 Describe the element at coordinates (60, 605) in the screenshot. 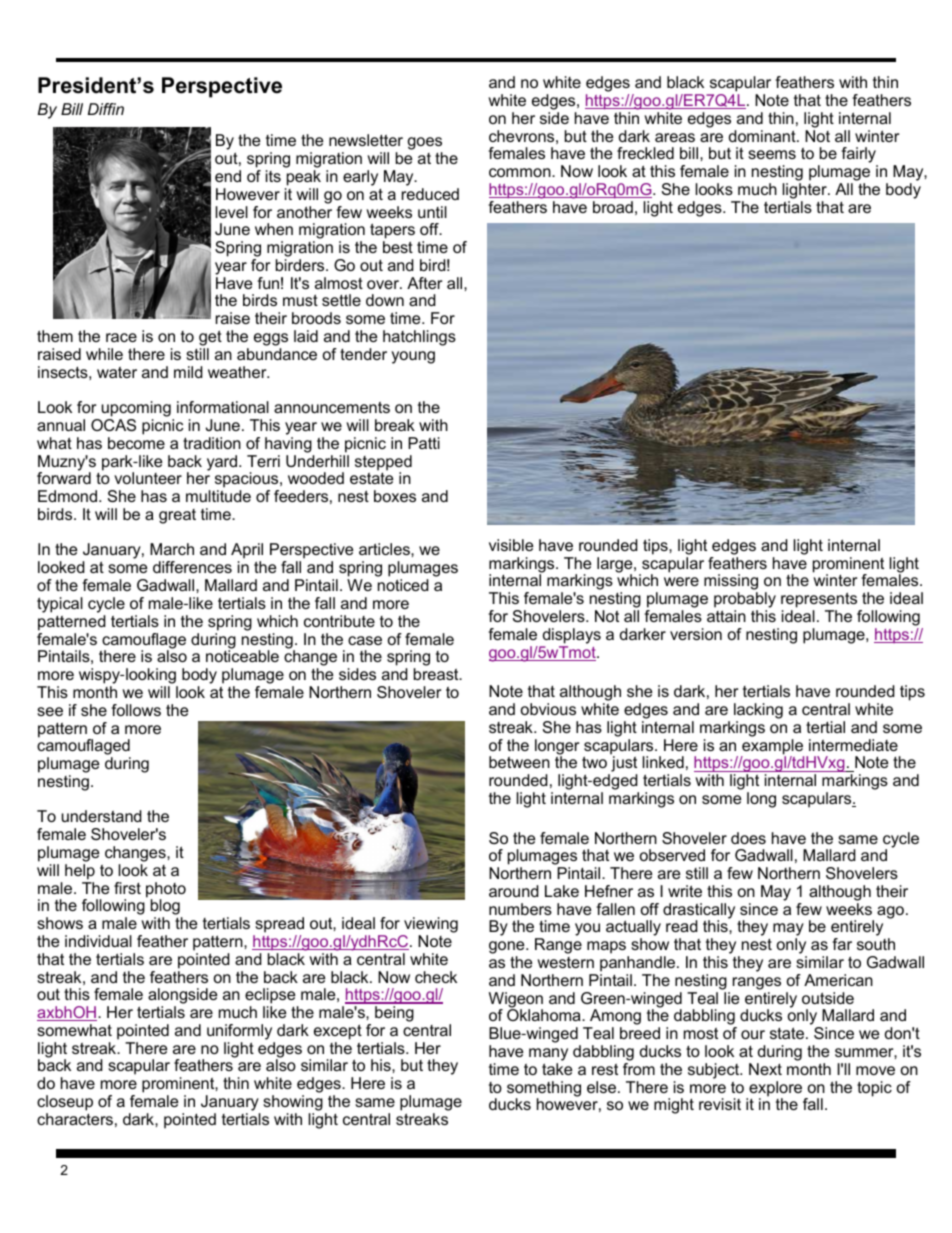

I see `typical` at that location.
